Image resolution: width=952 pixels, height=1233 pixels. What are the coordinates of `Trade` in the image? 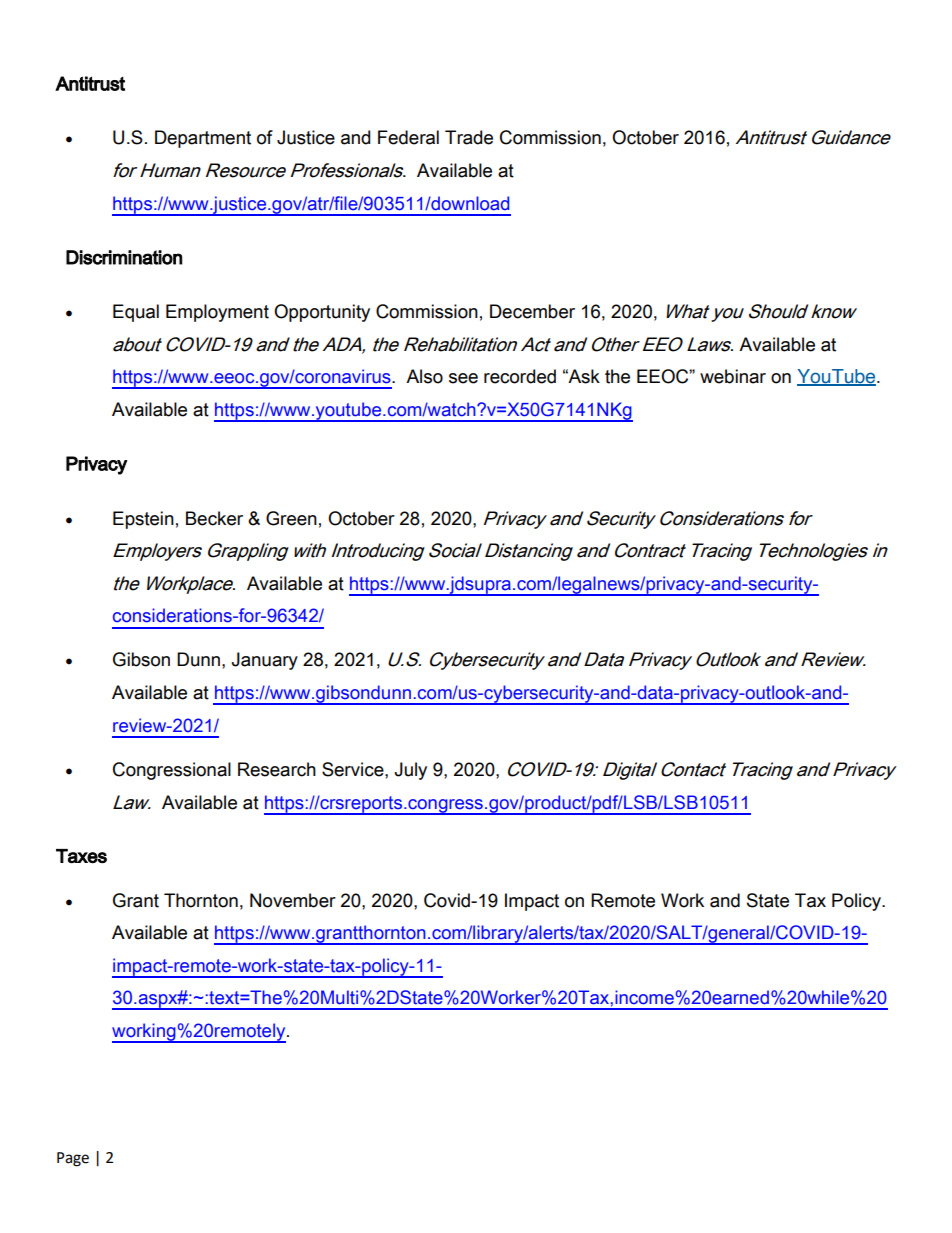 It's located at (469, 137).
